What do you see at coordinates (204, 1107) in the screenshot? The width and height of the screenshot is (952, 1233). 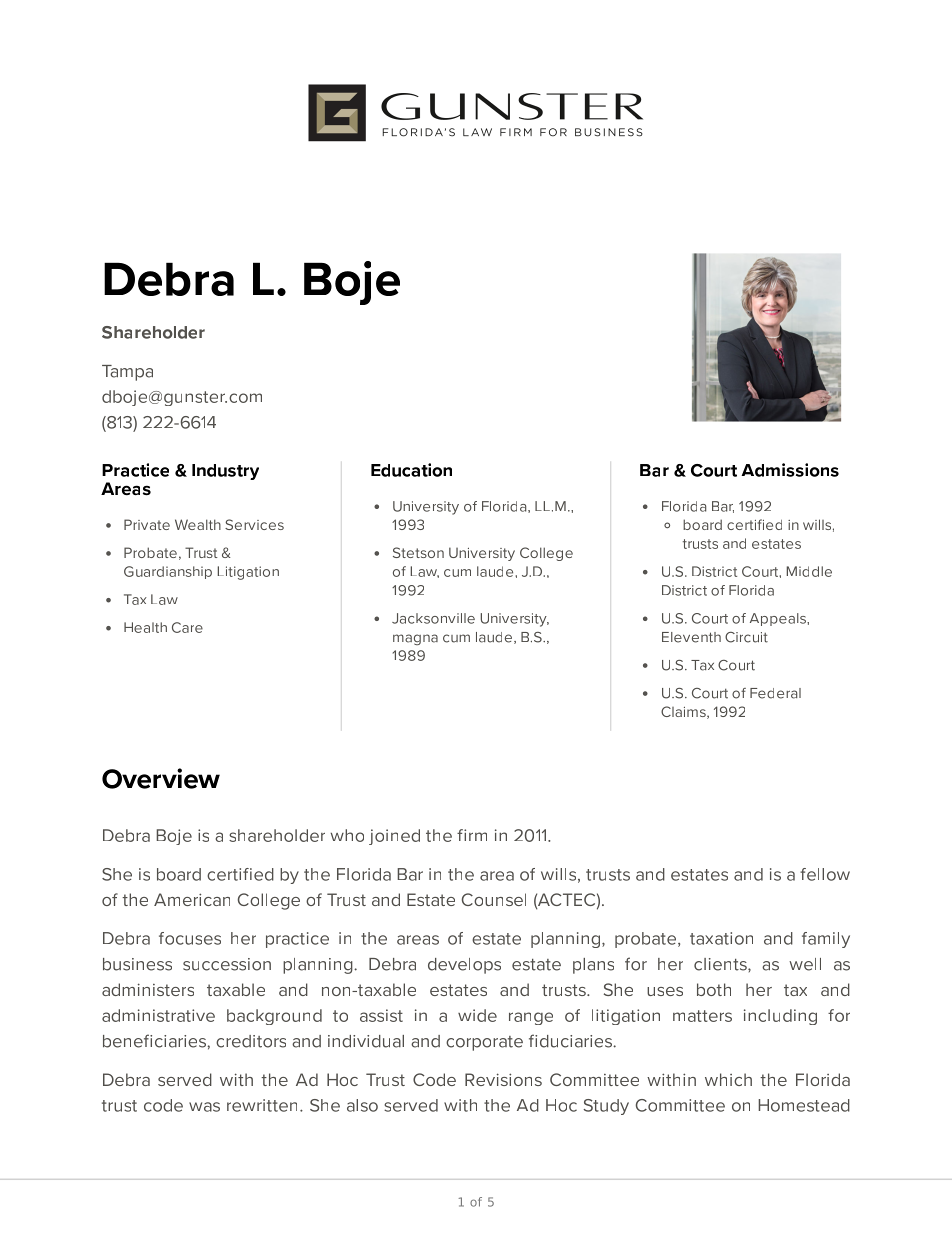 I see `was` at bounding box center [204, 1107].
